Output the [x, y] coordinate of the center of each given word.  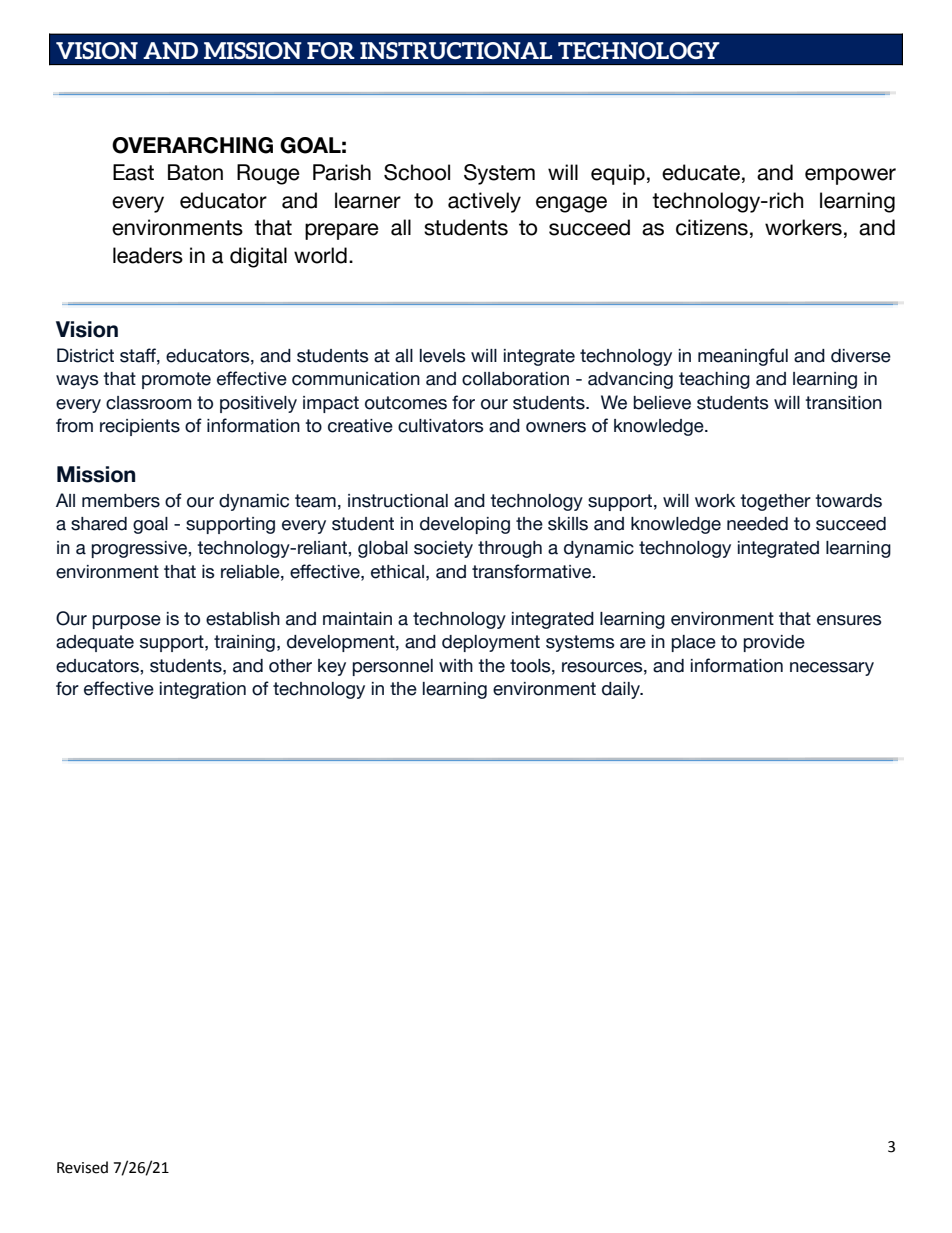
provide [774, 643]
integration [203, 690]
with [456, 665]
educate [701, 172]
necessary [832, 669]
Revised [82, 1167]
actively [484, 202]
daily [622, 690]
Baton [195, 172]
